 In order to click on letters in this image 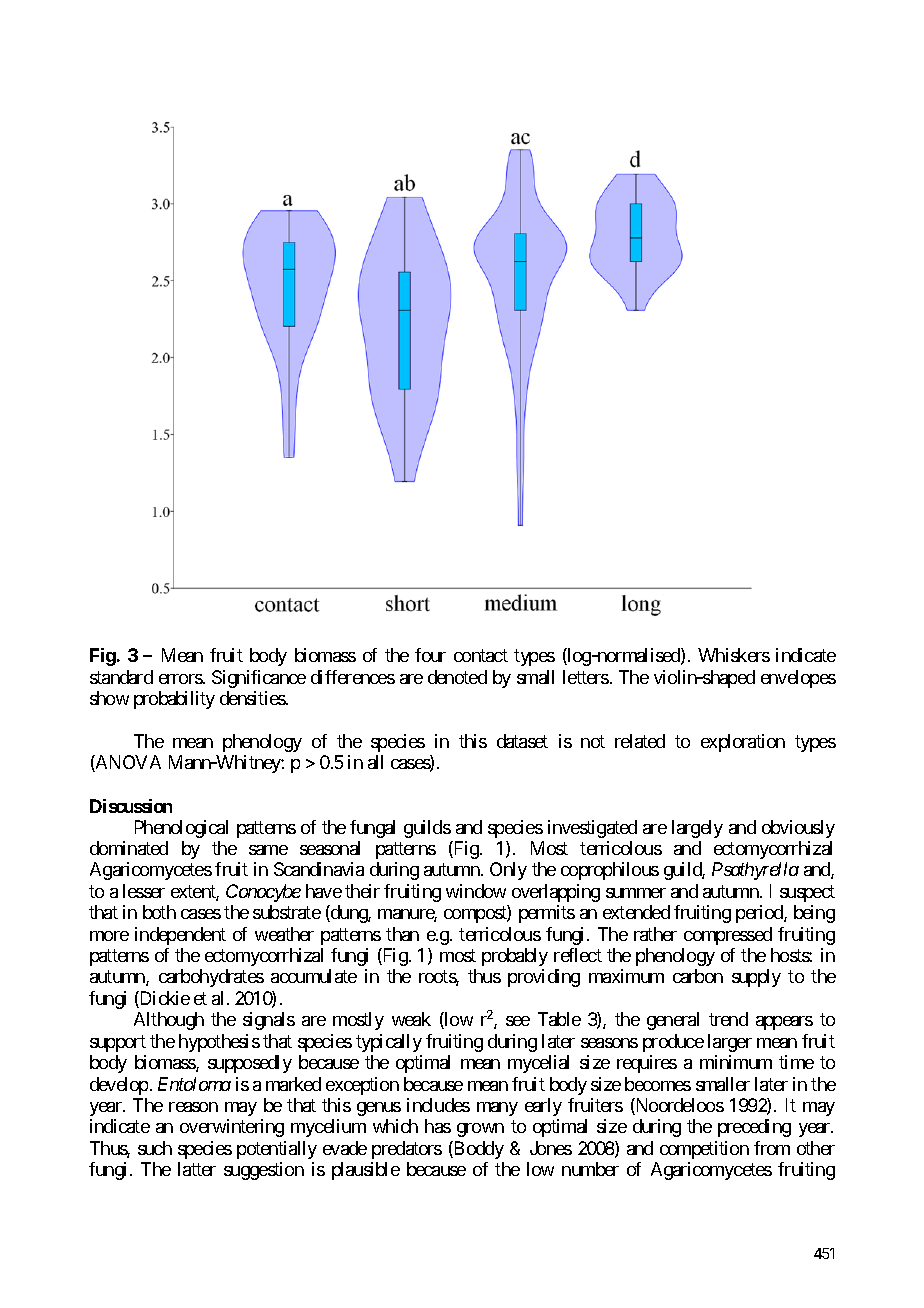, I will do `click(586, 677)`.
